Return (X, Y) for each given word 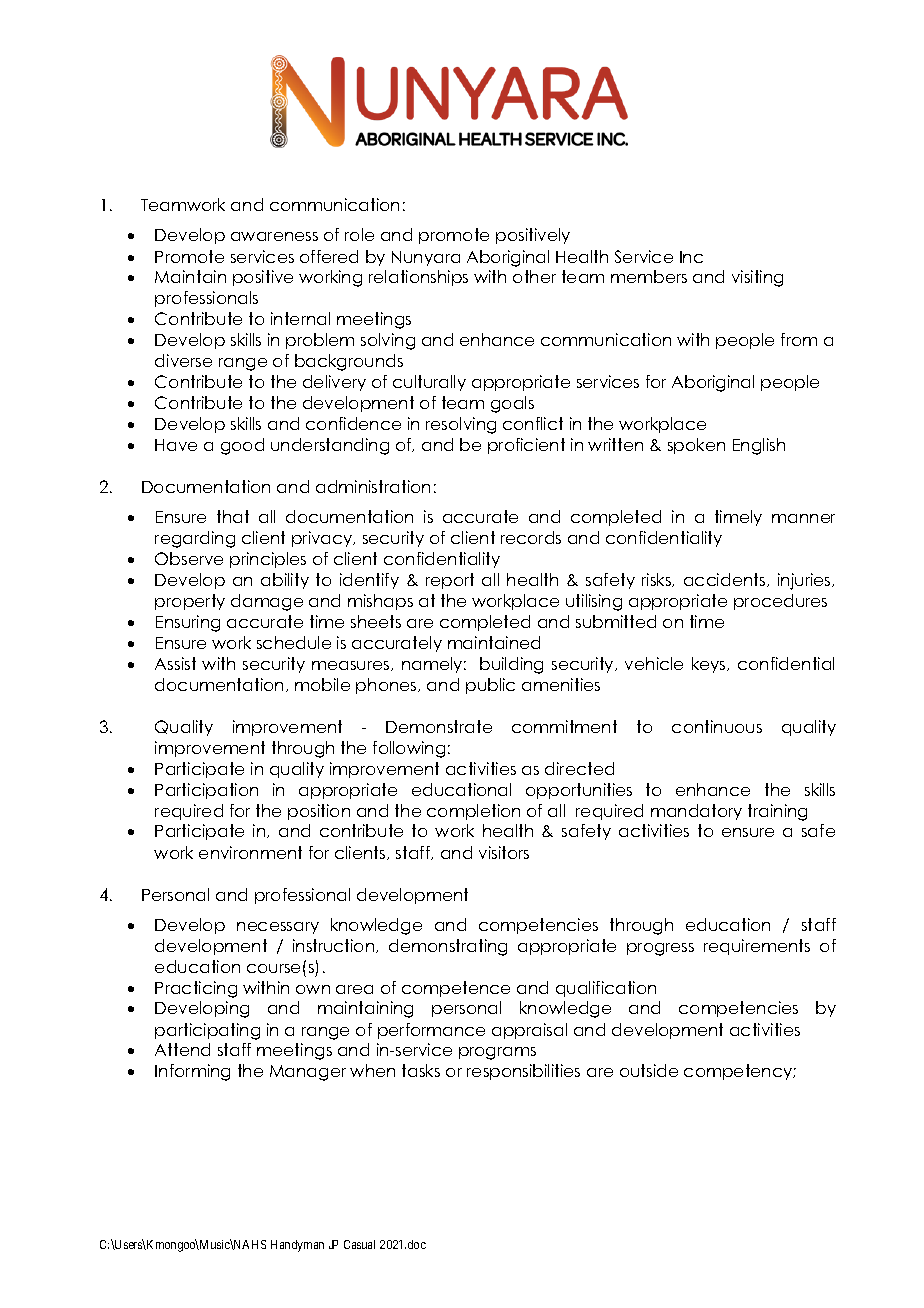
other (534, 276)
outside (649, 1070)
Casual (359, 1244)
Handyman (297, 1246)
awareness (274, 236)
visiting (757, 278)
